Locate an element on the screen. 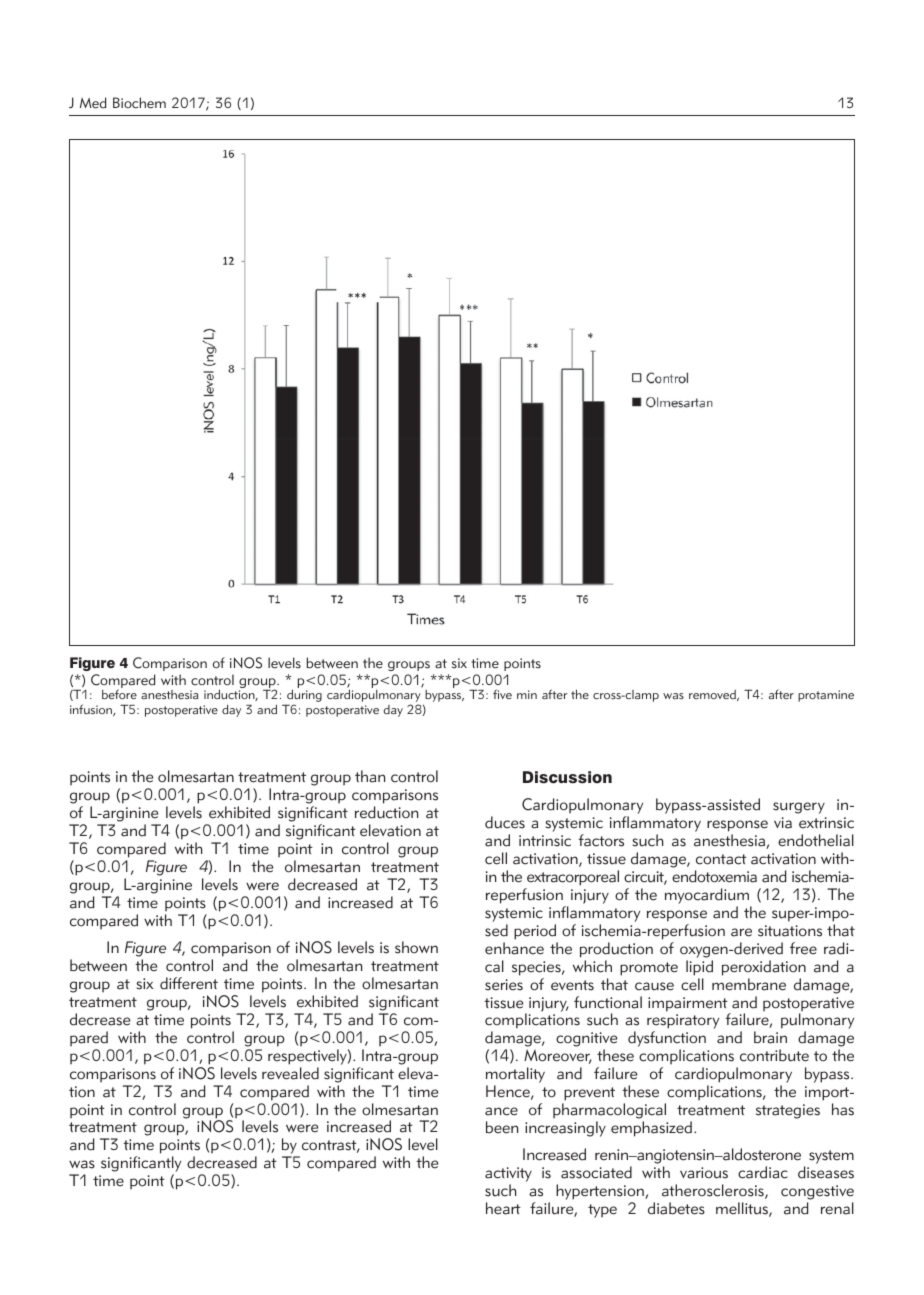 The image size is (924, 1295). than is located at coordinates (370, 776).
